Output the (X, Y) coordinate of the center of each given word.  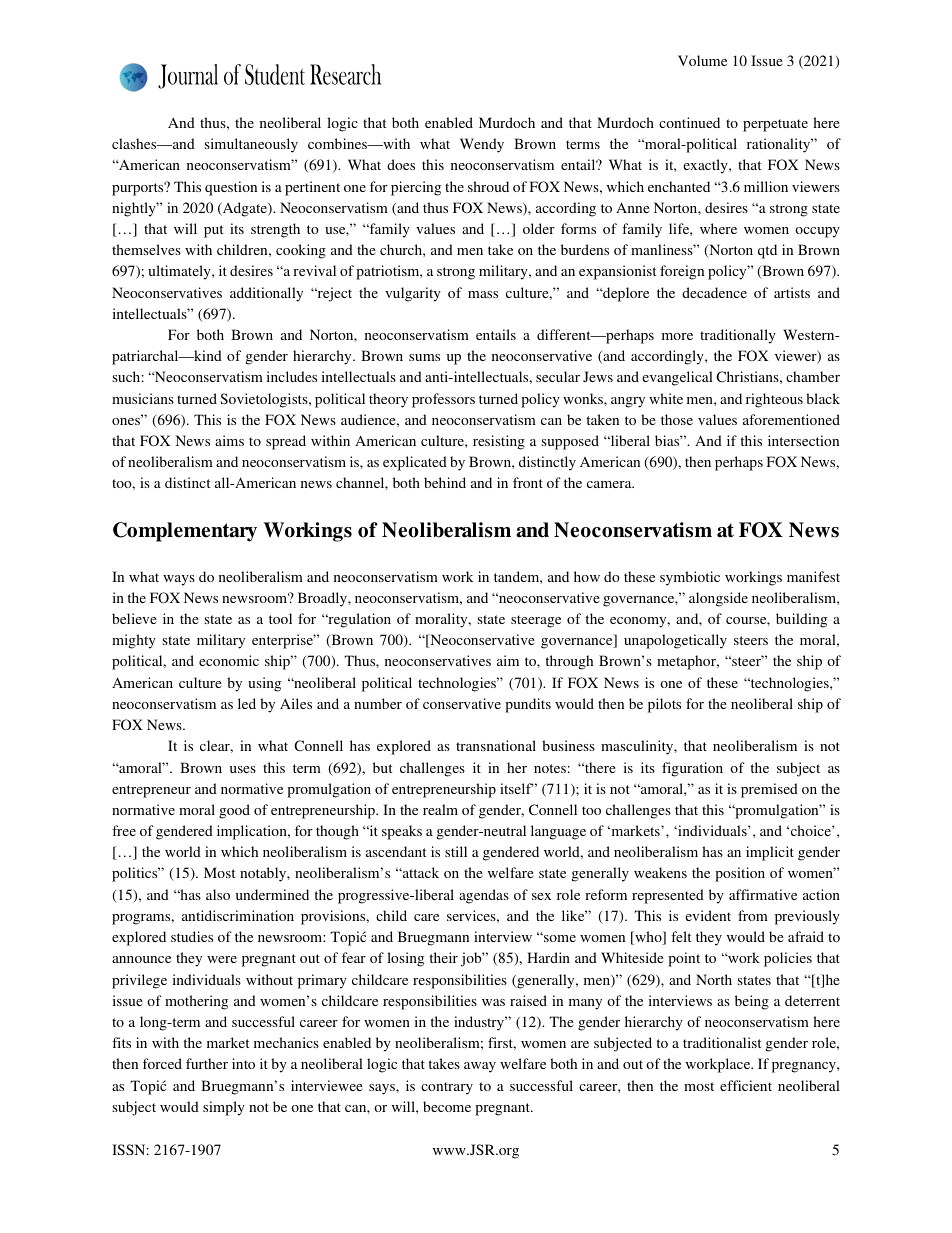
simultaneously (251, 145)
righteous (774, 400)
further (207, 1063)
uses (243, 769)
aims (229, 440)
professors (443, 400)
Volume (702, 60)
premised (769, 790)
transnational (496, 745)
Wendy (482, 145)
